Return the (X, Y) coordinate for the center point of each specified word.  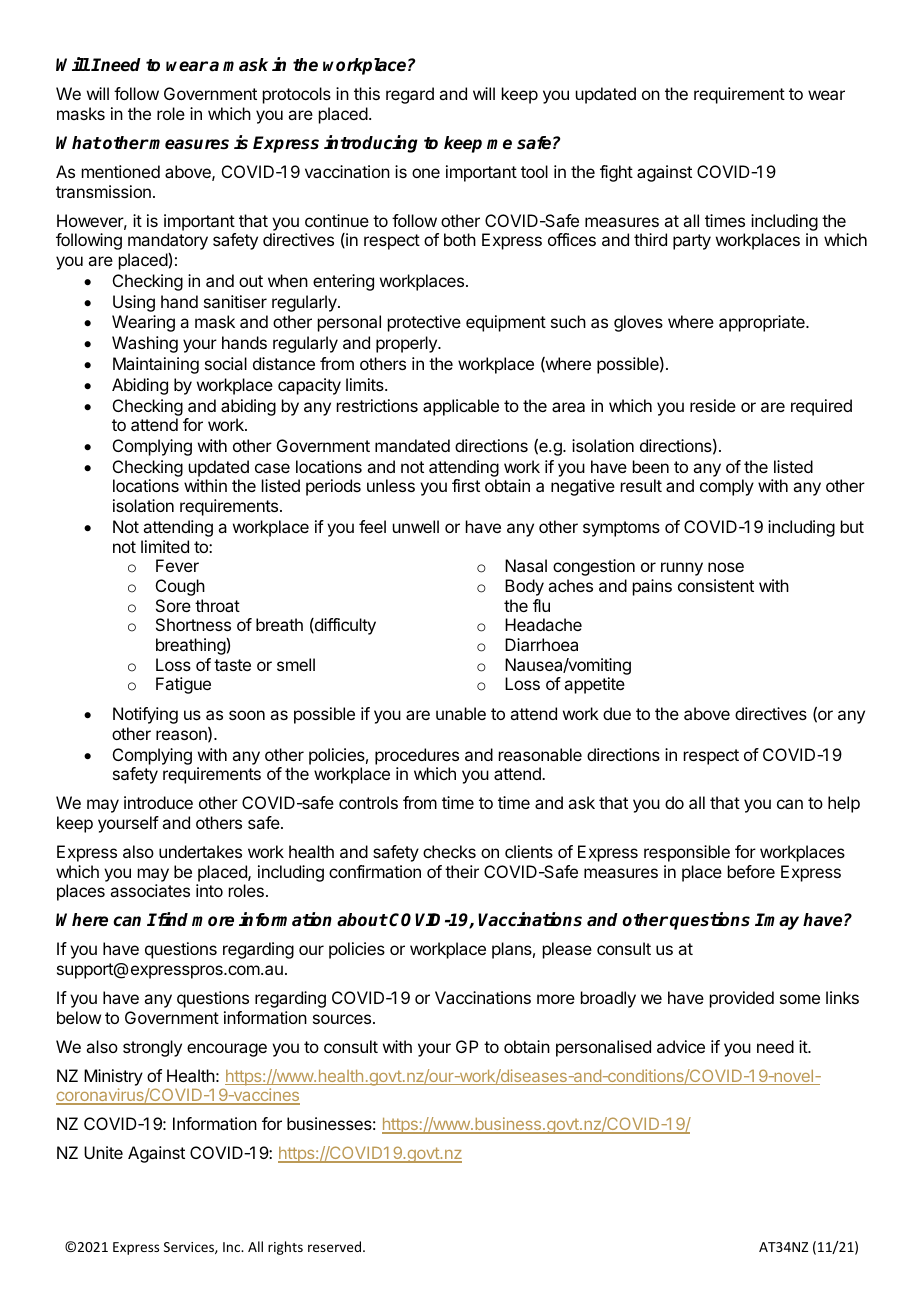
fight (616, 173)
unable (461, 713)
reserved (334, 1246)
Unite (103, 1152)
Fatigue (183, 685)
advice (681, 1046)
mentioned (121, 171)
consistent (716, 585)
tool (534, 171)
